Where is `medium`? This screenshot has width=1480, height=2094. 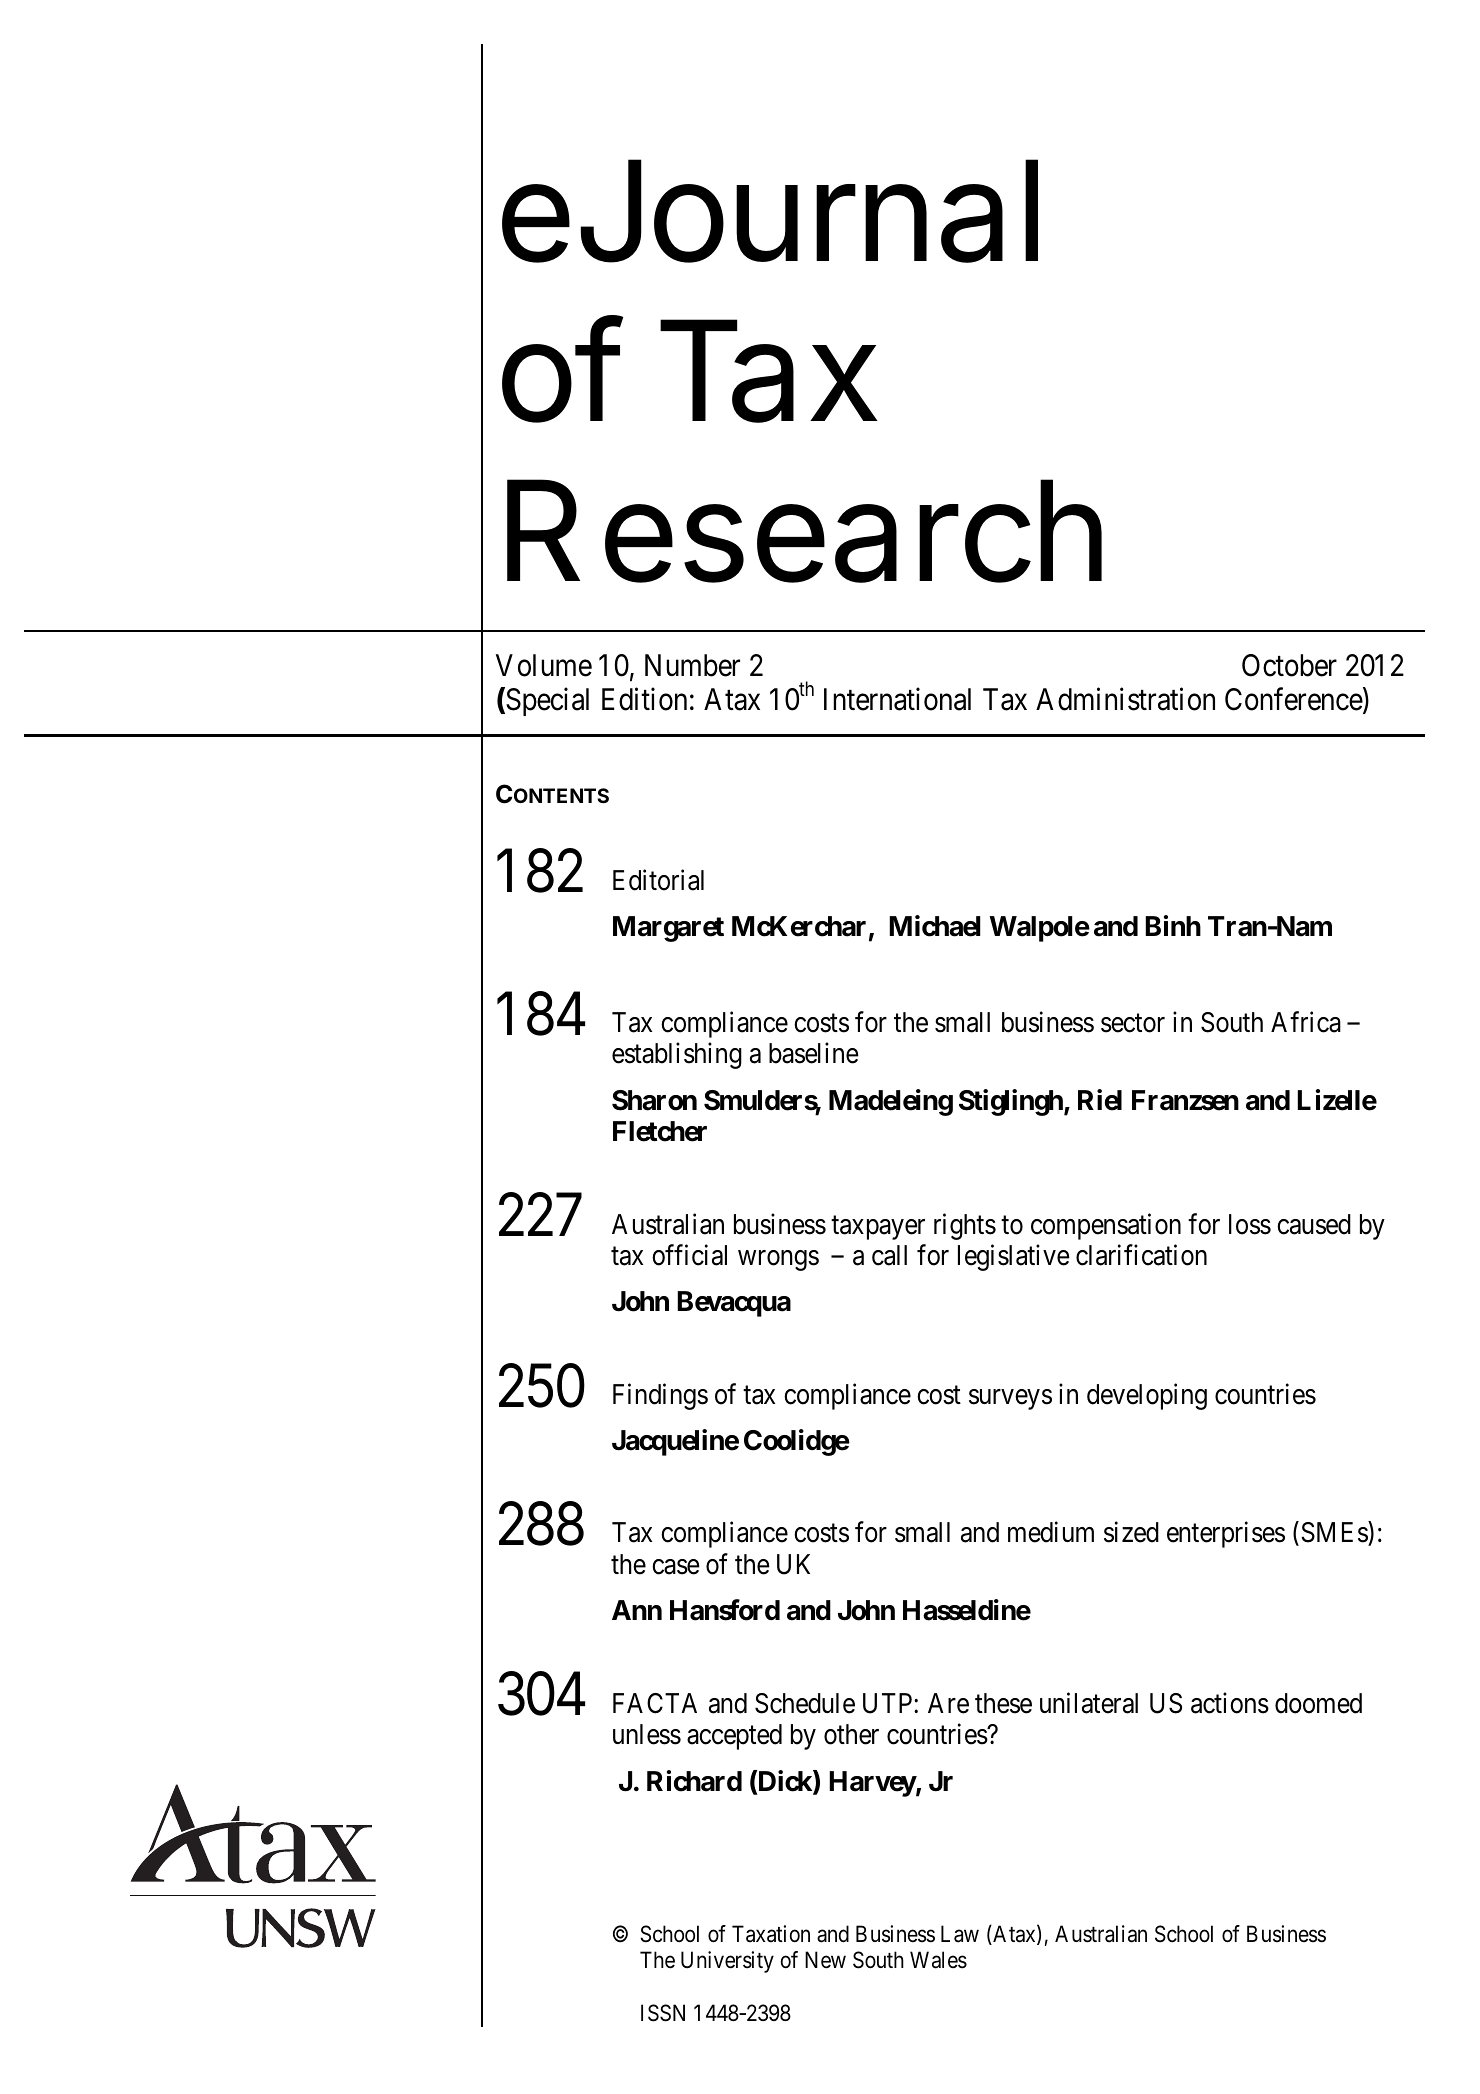
medium is located at coordinates (1051, 1532).
